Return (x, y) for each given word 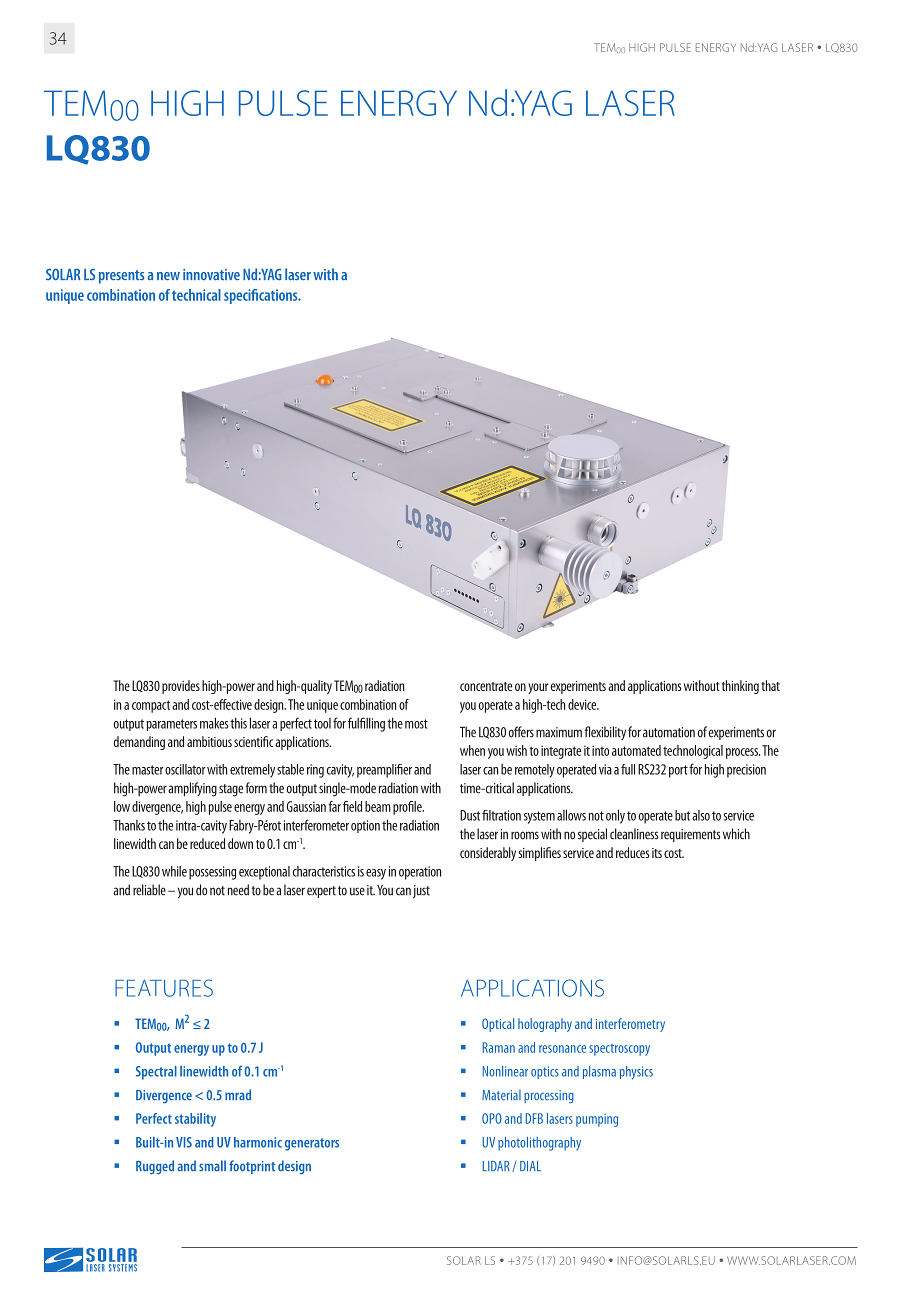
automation (669, 732)
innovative (211, 275)
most (416, 724)
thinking (740, 687)
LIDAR (496, 1166)
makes (214, 723)
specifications (262, 296)
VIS (184, 1142)
